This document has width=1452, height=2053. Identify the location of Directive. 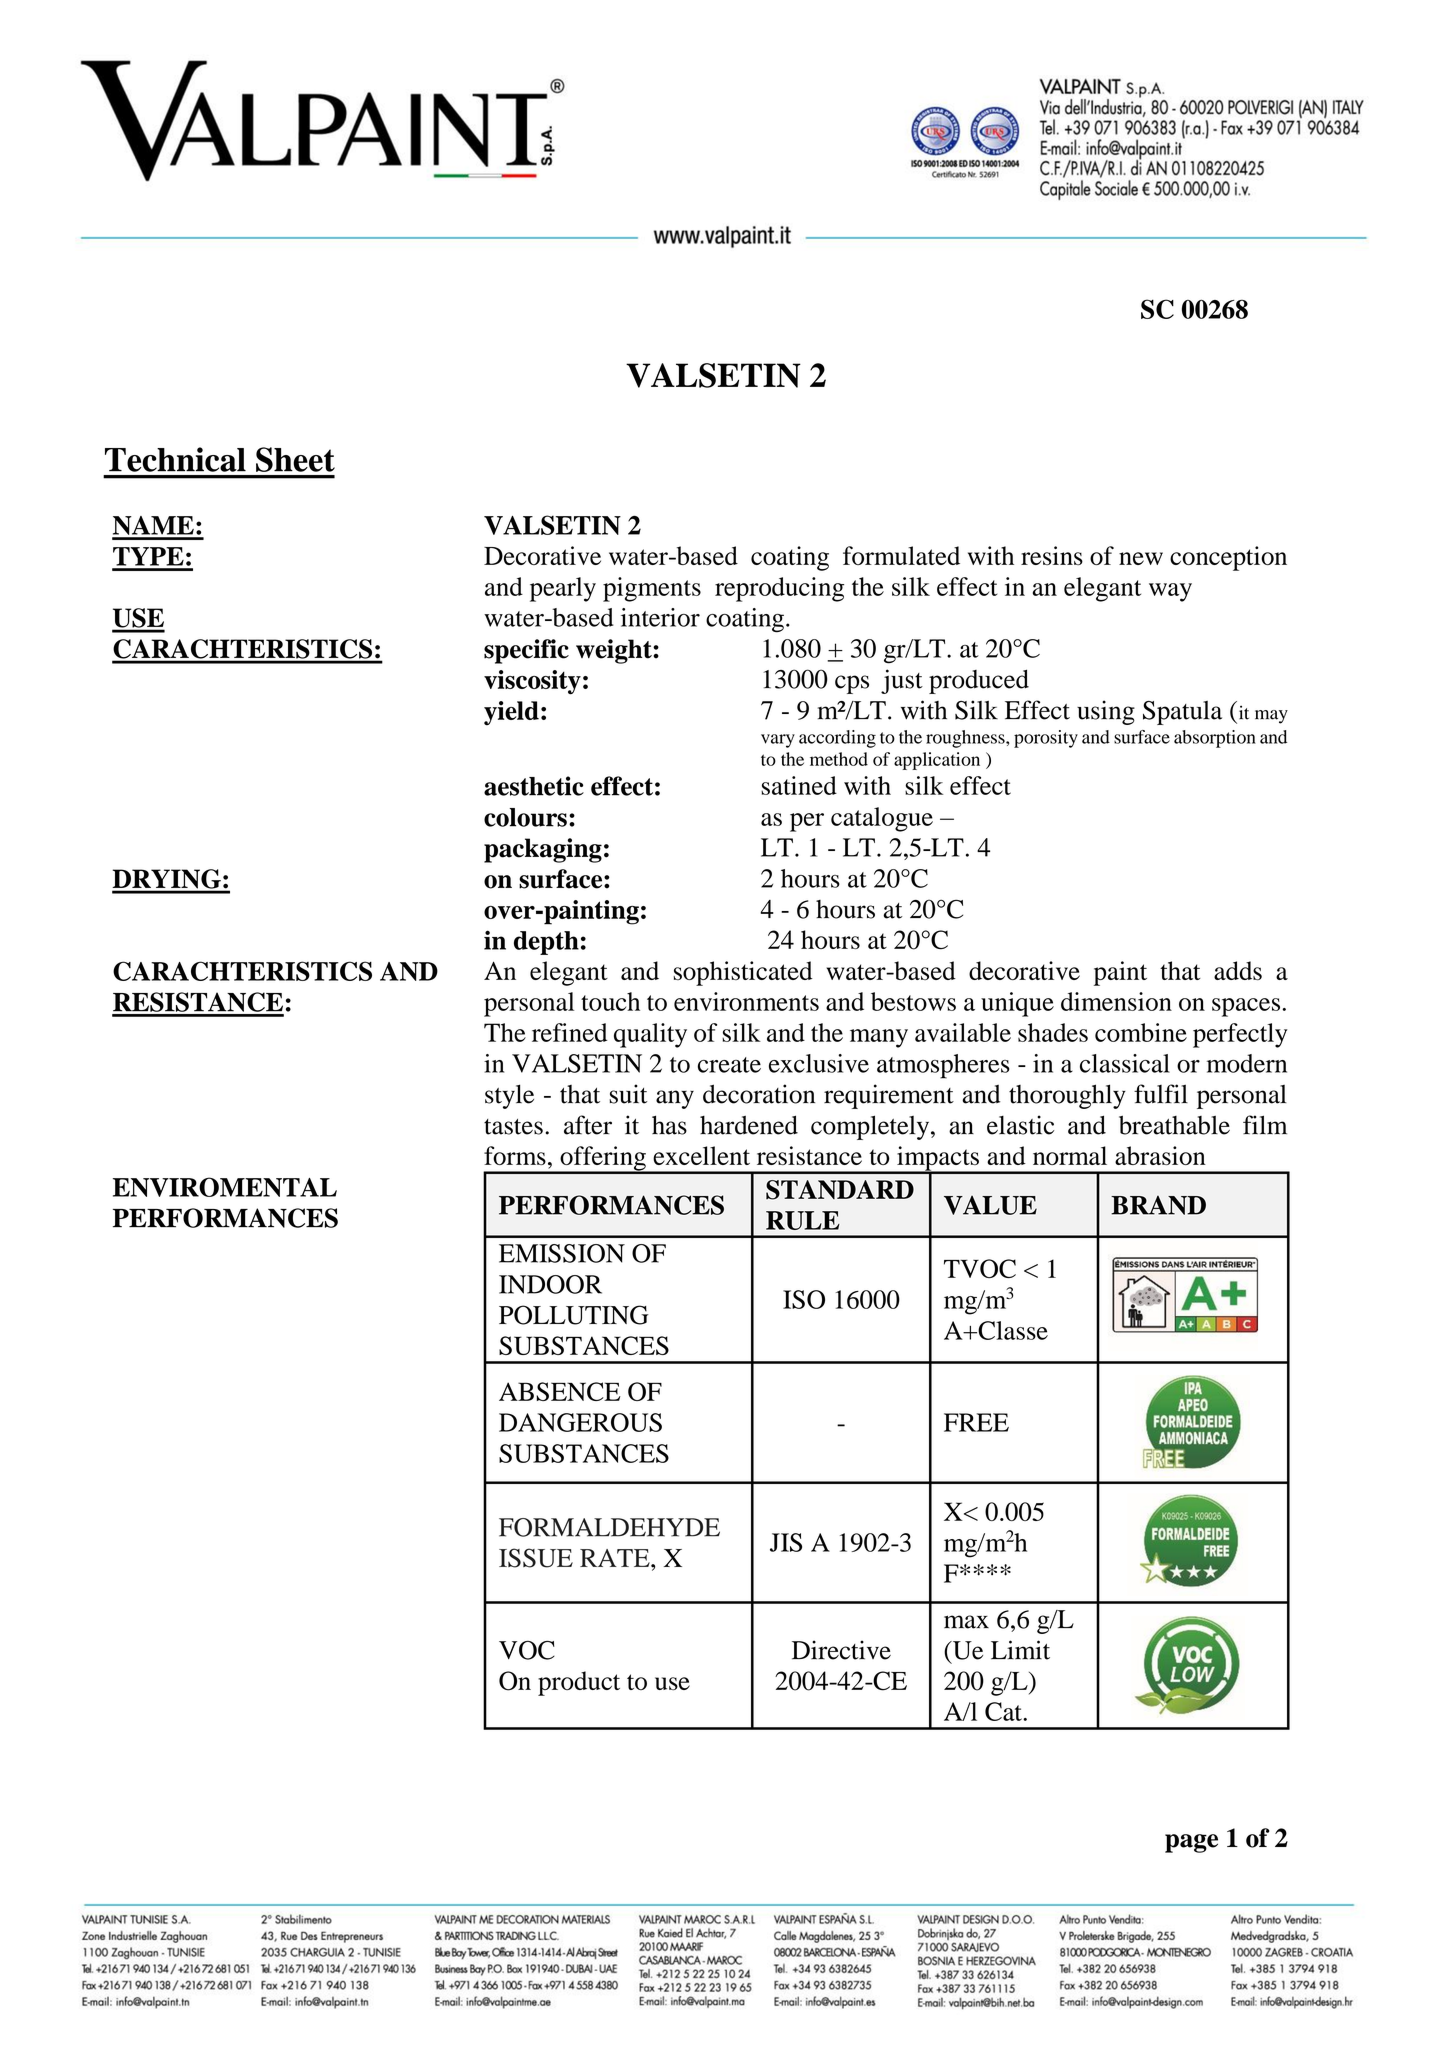
(841, 1650).
